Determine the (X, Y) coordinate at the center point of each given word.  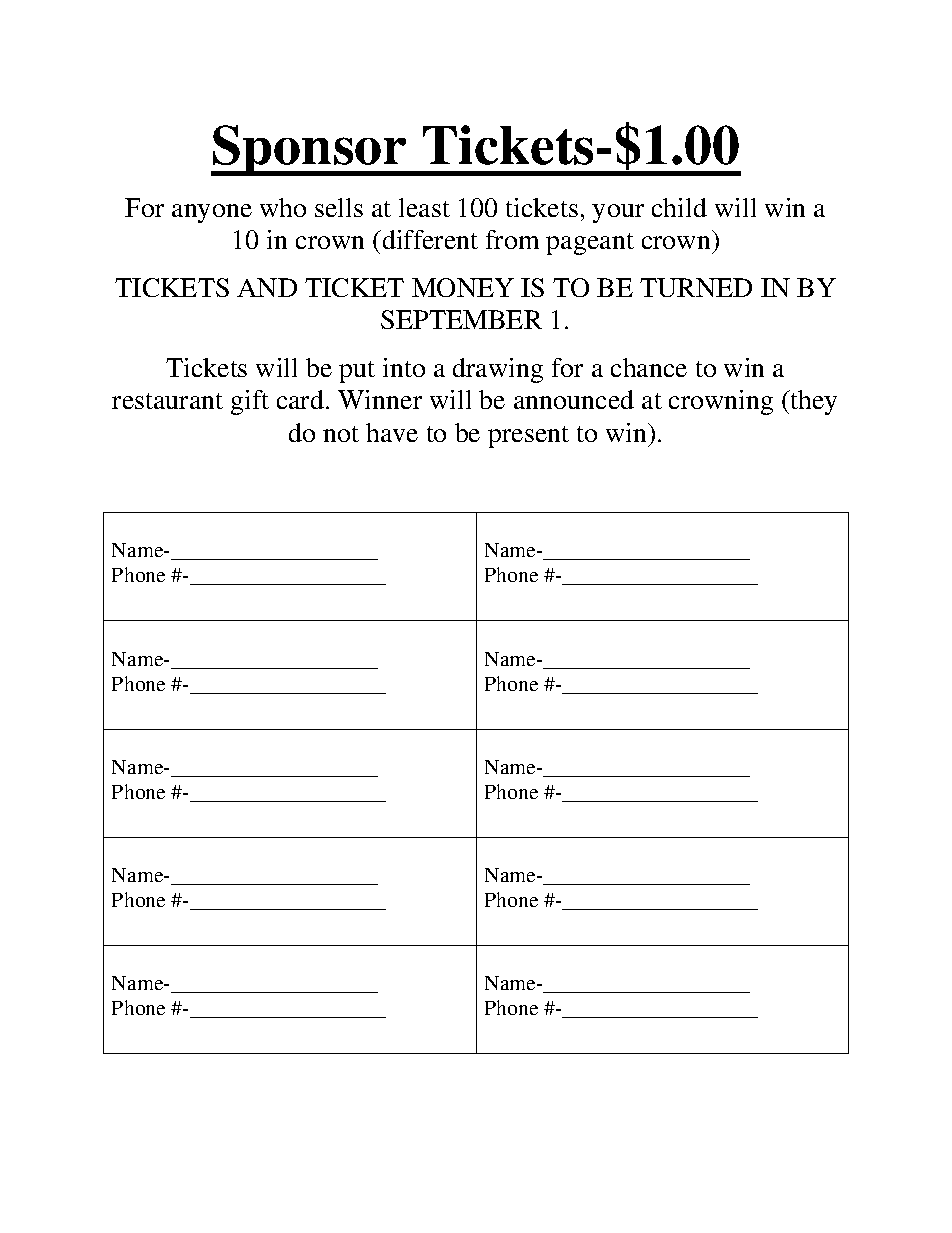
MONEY (463, 287)
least (424, 207)
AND (267, 287)
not (341, 434)
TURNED (696, 287)
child (679, 207)
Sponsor (310, 150)
